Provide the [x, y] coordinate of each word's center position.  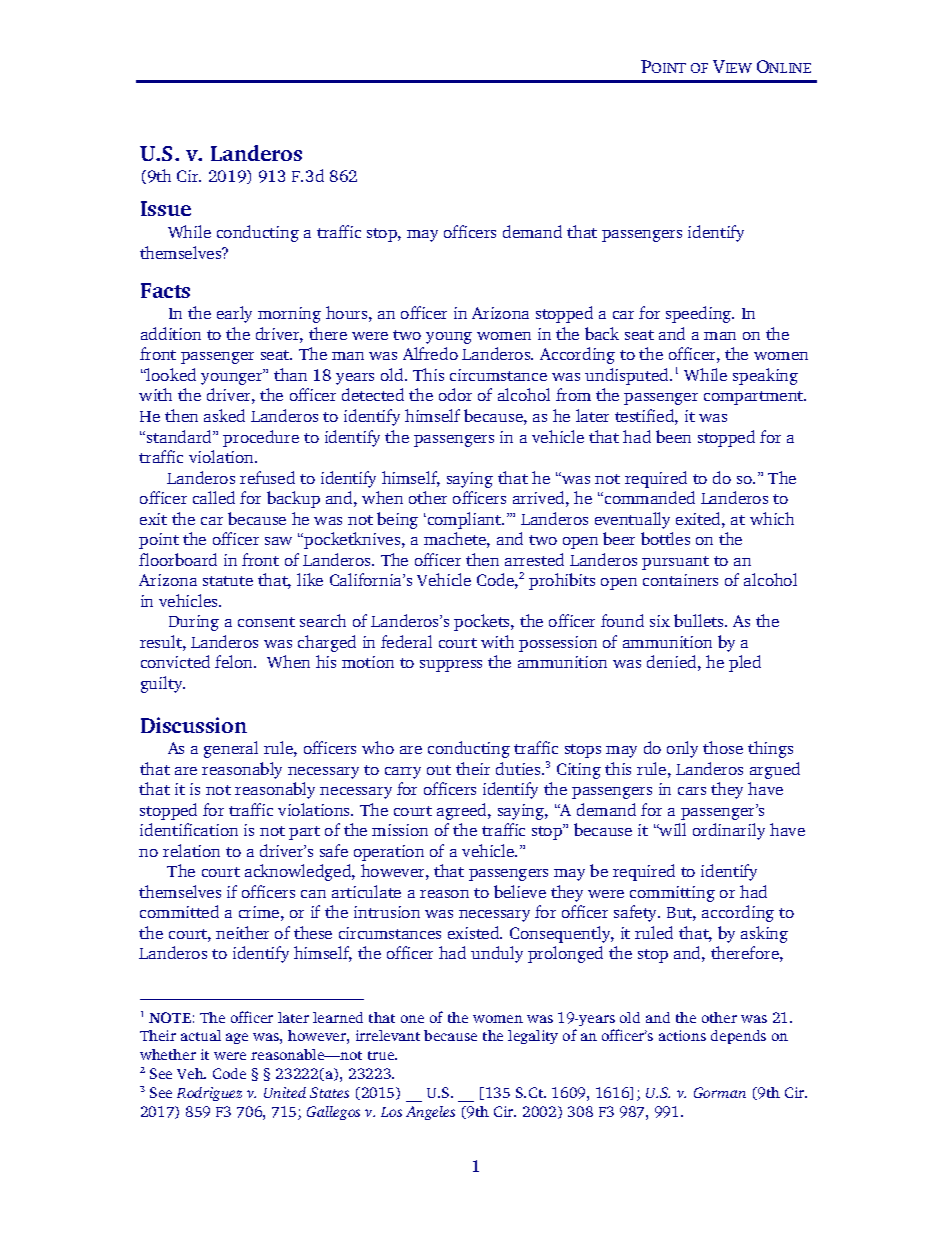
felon [235, 661]
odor [455, 394]
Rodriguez [209, 1094]
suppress [451, 666]
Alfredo [430, 353]
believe [520, 891]
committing [672, 894]
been [673, 436]
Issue [166, 208]
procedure [261, 438]
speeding [700, 314]
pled [745, 663]
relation [191, 850]
